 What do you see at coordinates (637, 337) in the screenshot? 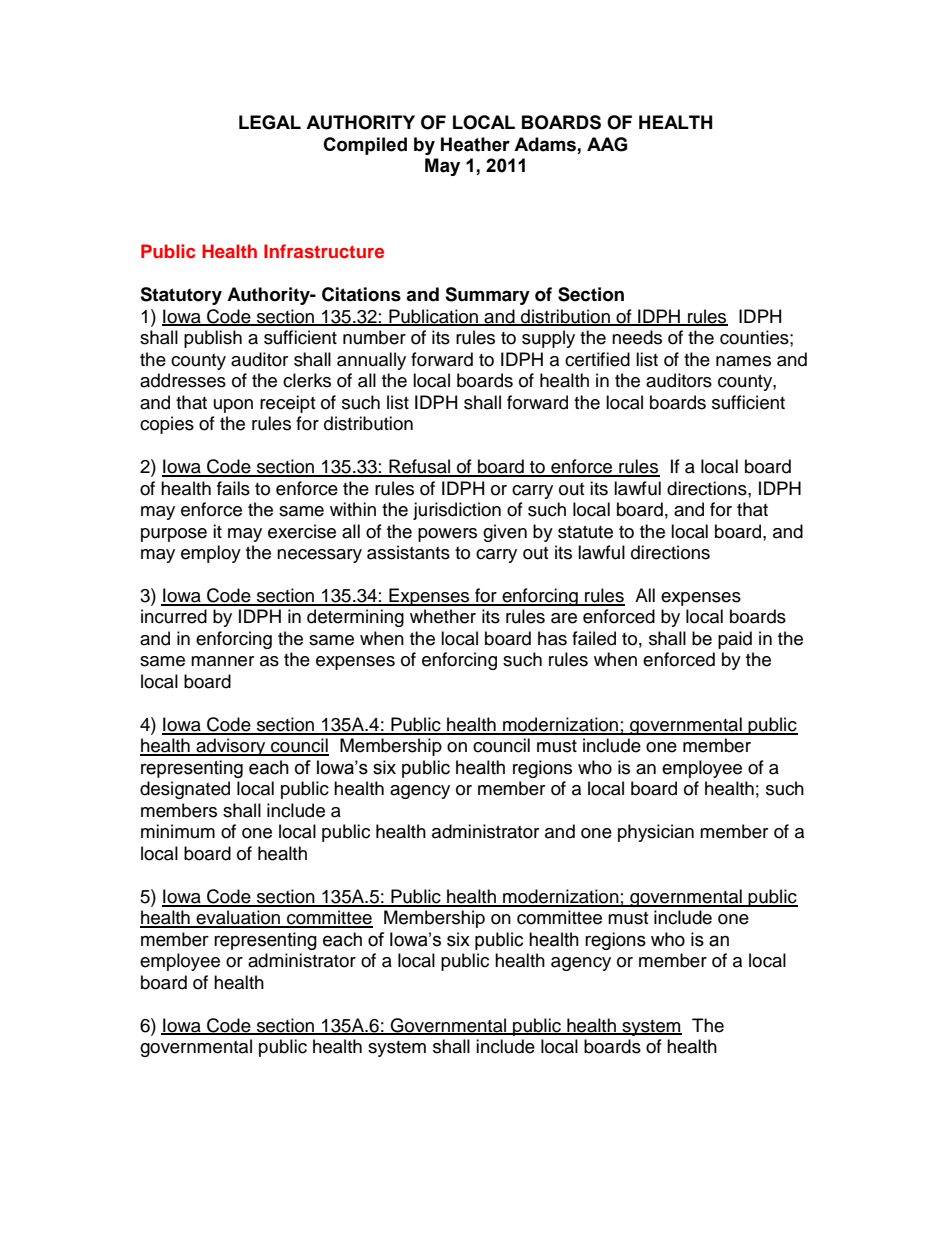
I see `needs` at bounding box center [637, 337].
